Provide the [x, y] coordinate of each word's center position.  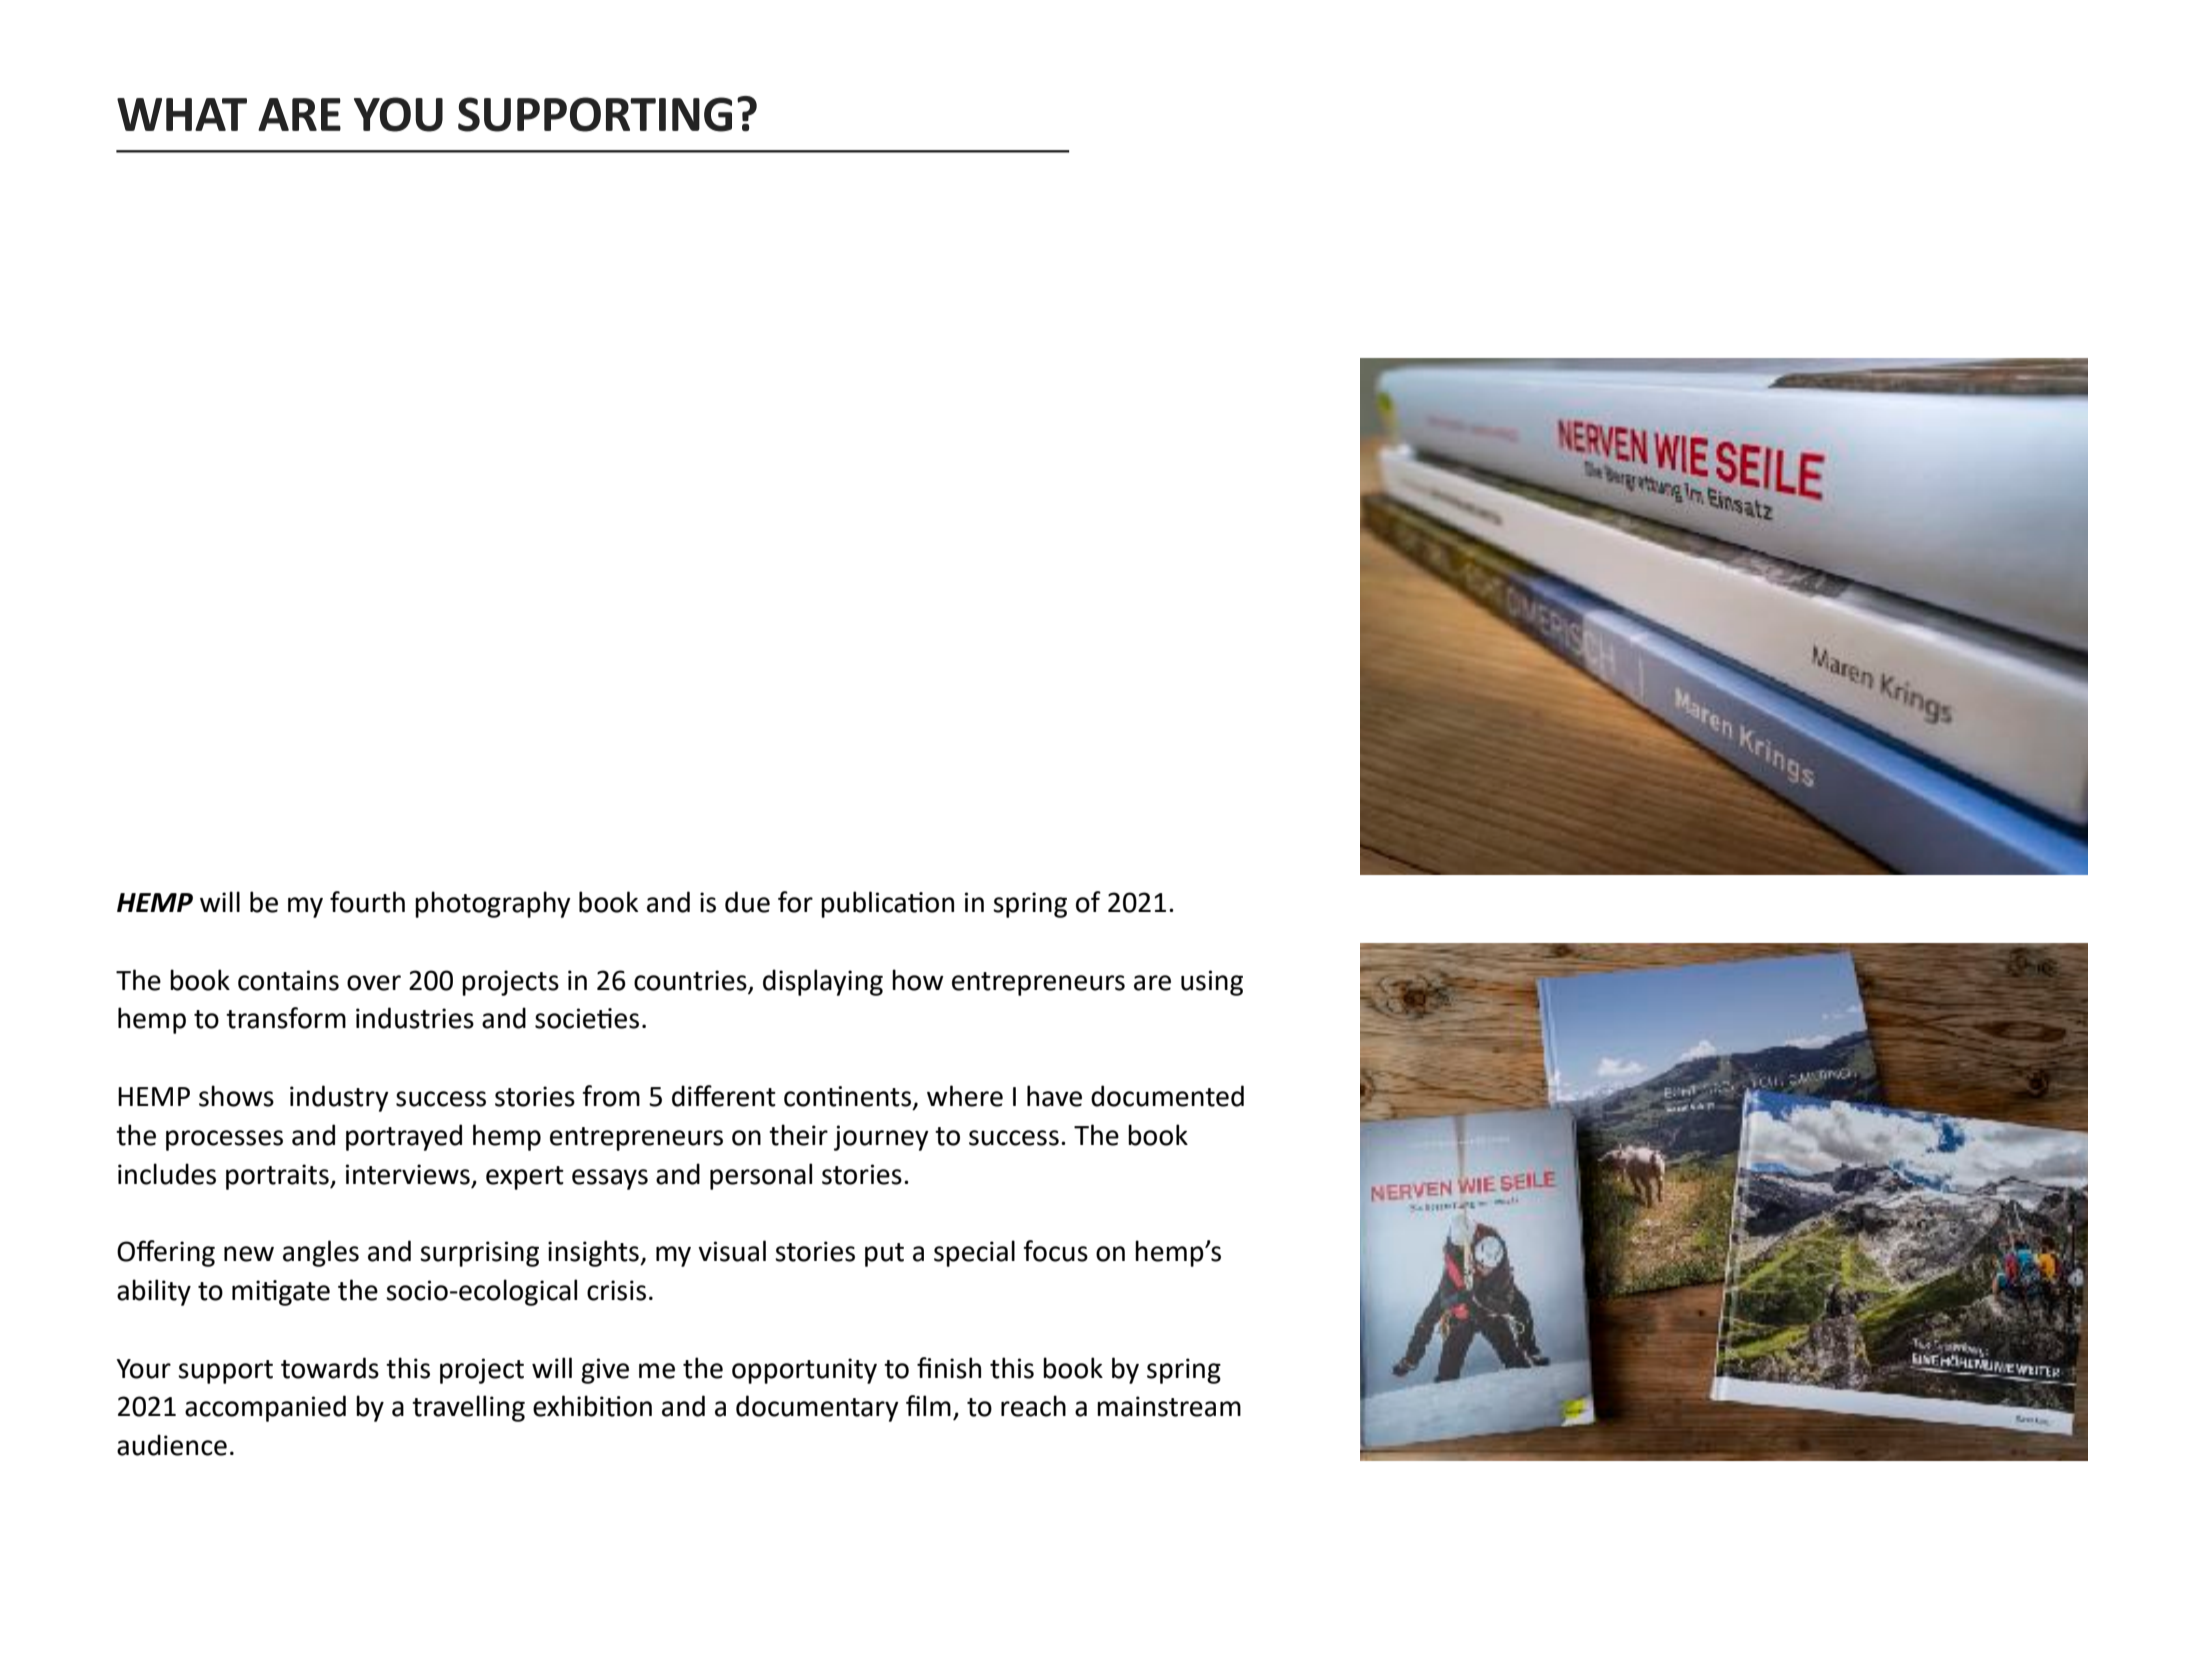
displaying [823, 982]
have [1054, 1096]
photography [493, 904]
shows [236, 1096]
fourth [367, 902]
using [1212, 983]
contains [288, 980]
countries [690, 980]
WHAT [182, 114]
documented [1167, 1096]
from [611, 1096]
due [747, 902]
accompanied [265, 1408]
